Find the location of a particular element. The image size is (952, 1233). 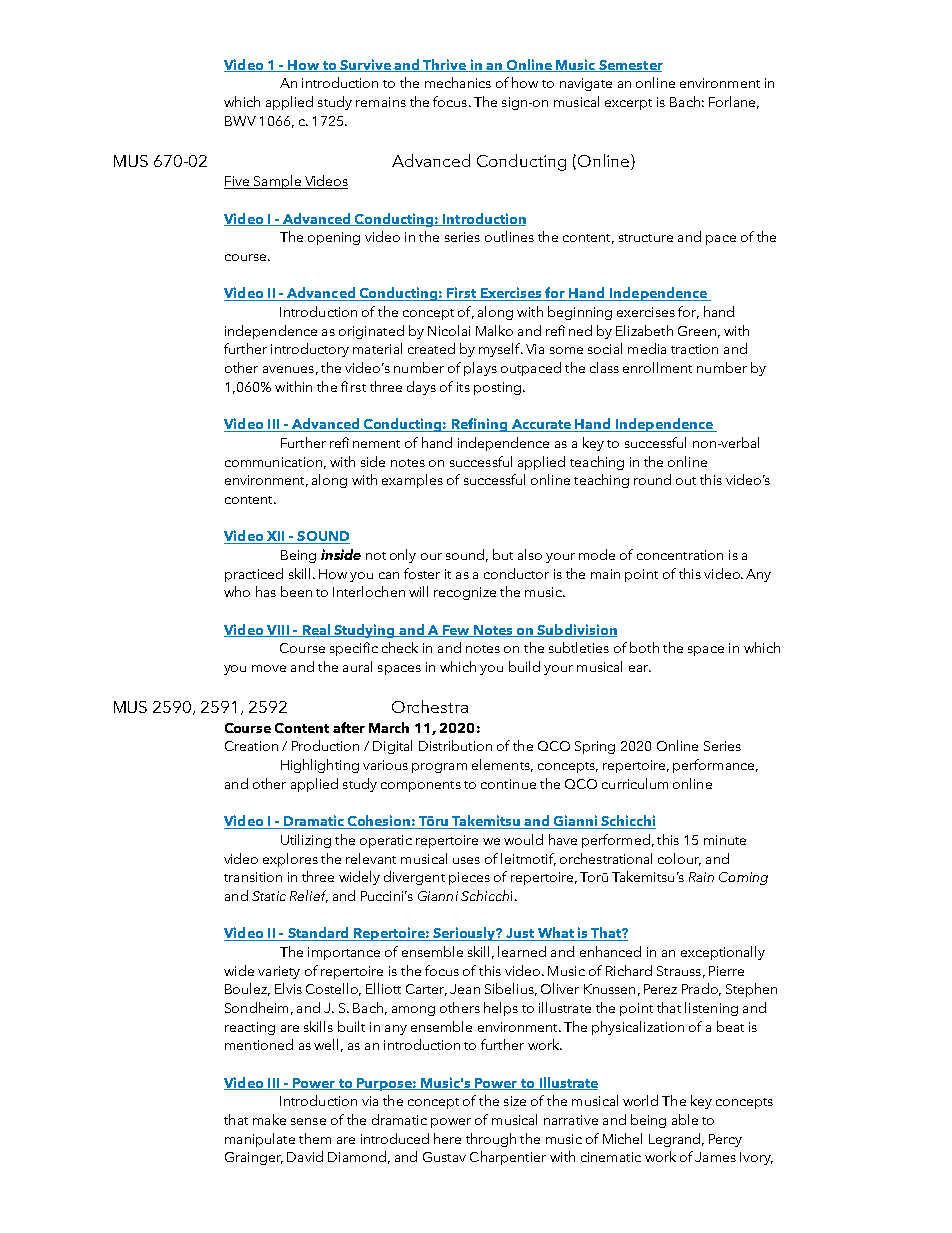

myself is located at coordinates (500, 350).
